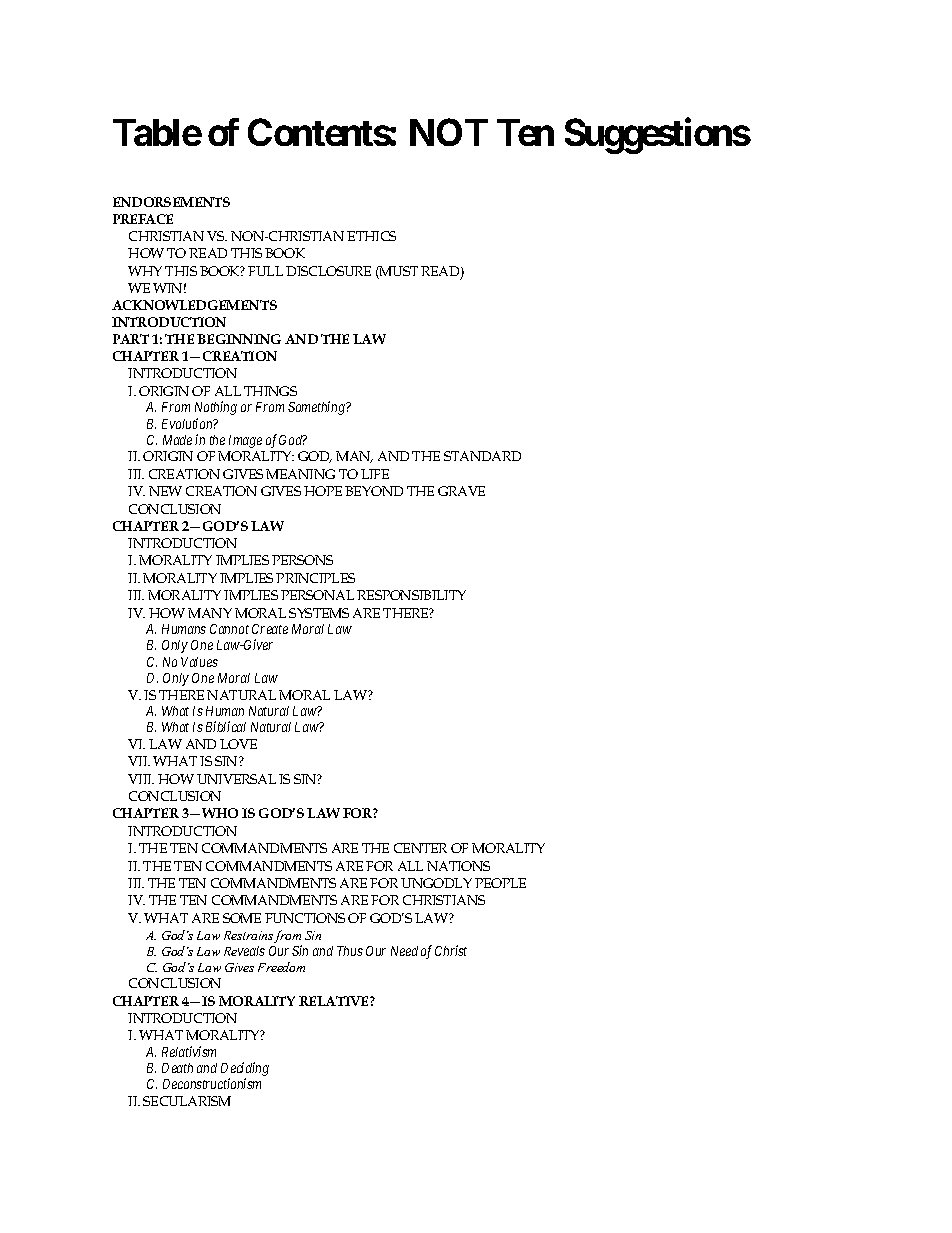 The height and width of the document is (1233, 952). I want to click on Death, so click(177, 1068).
